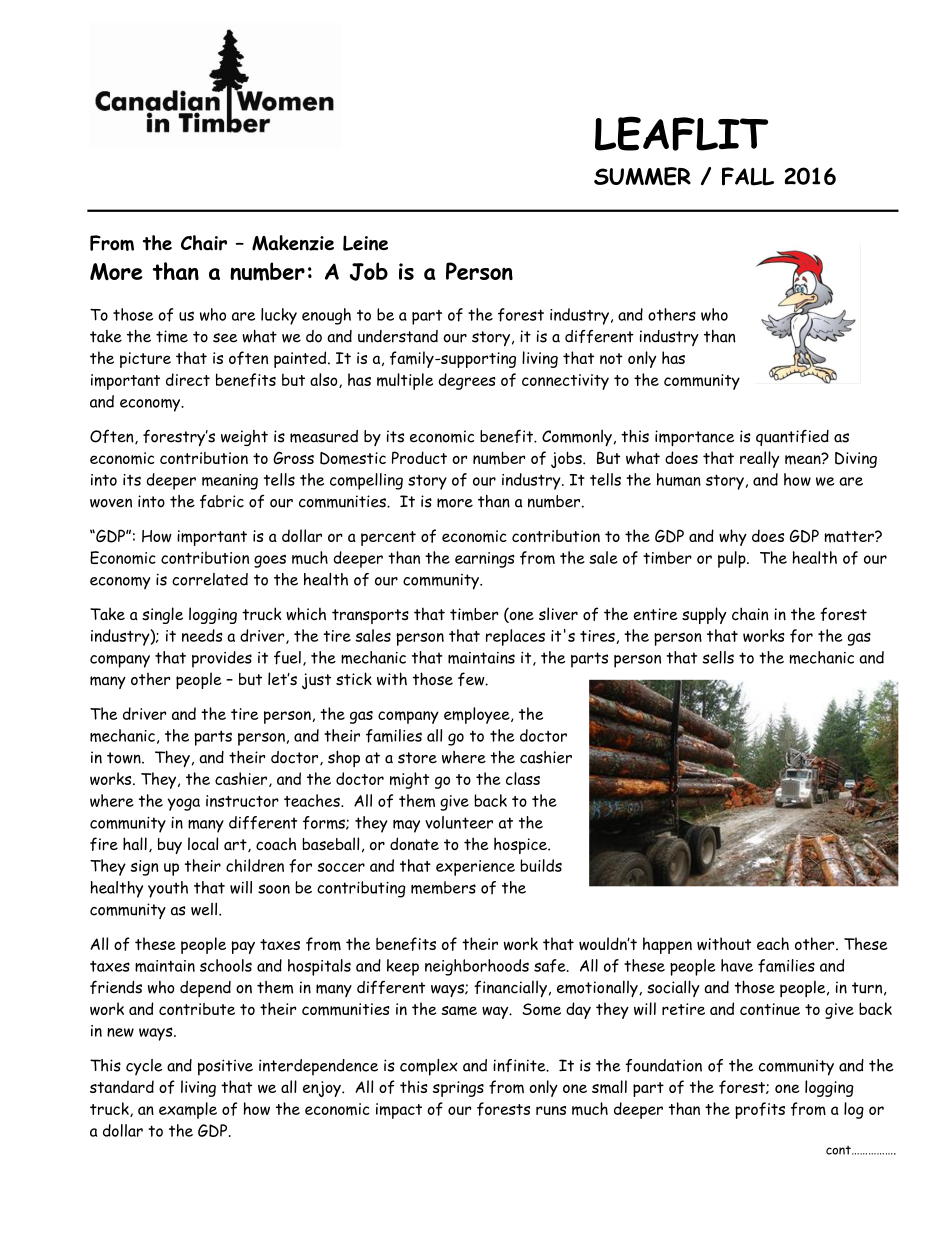 The image size is (952, 1233). I want to click on local, so click(203, 844).
